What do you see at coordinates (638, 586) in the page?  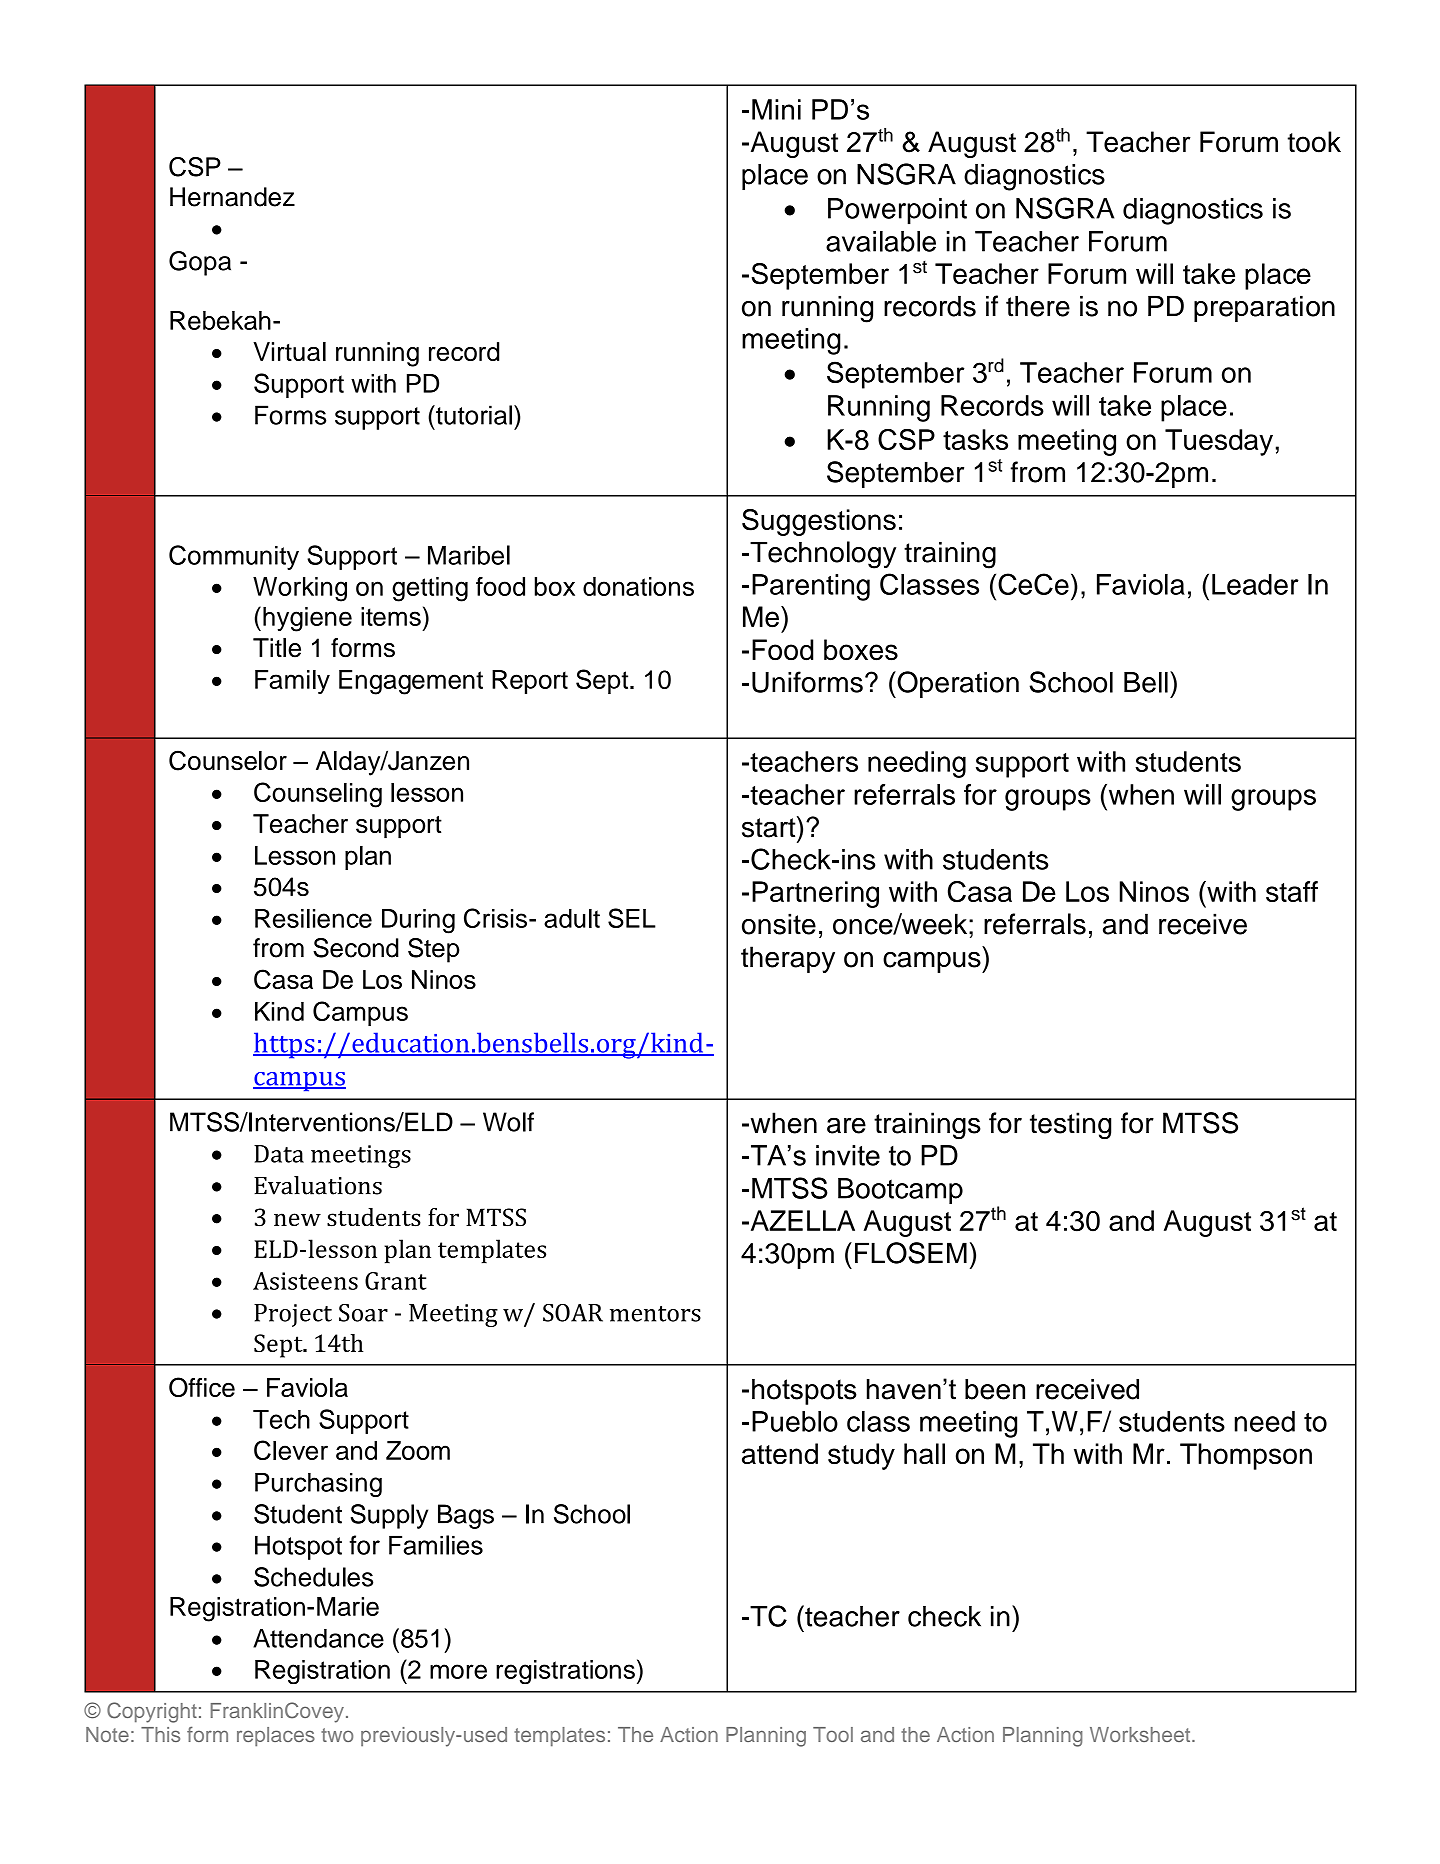 I see `donations` at bounding box center [638, 586].
